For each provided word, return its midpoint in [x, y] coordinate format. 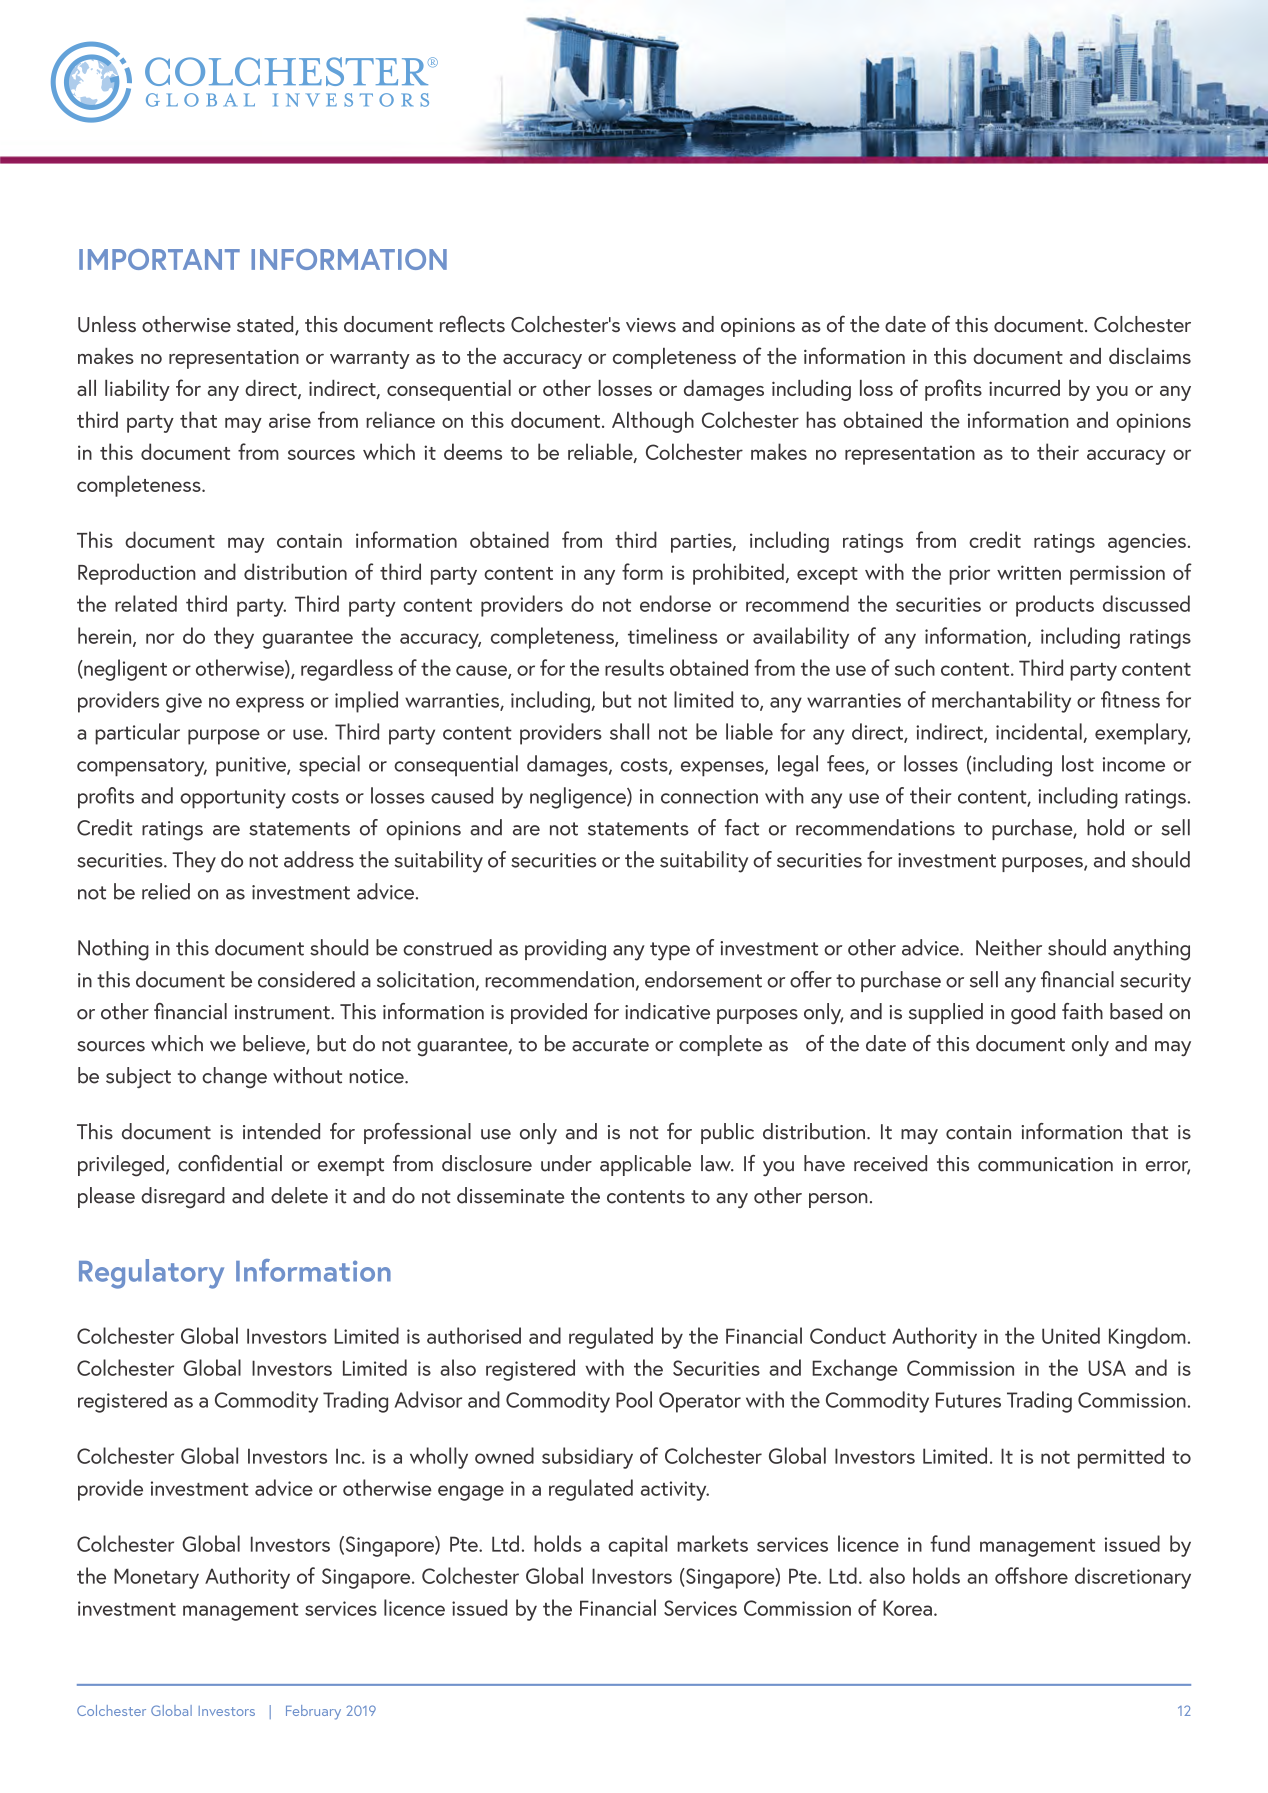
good [1033, 1014]
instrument [283, 1012]
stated [266, 325]
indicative [667, 1011]
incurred [1024, 388]
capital [637, 1546]
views [651, 325]
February [313, 1712]
